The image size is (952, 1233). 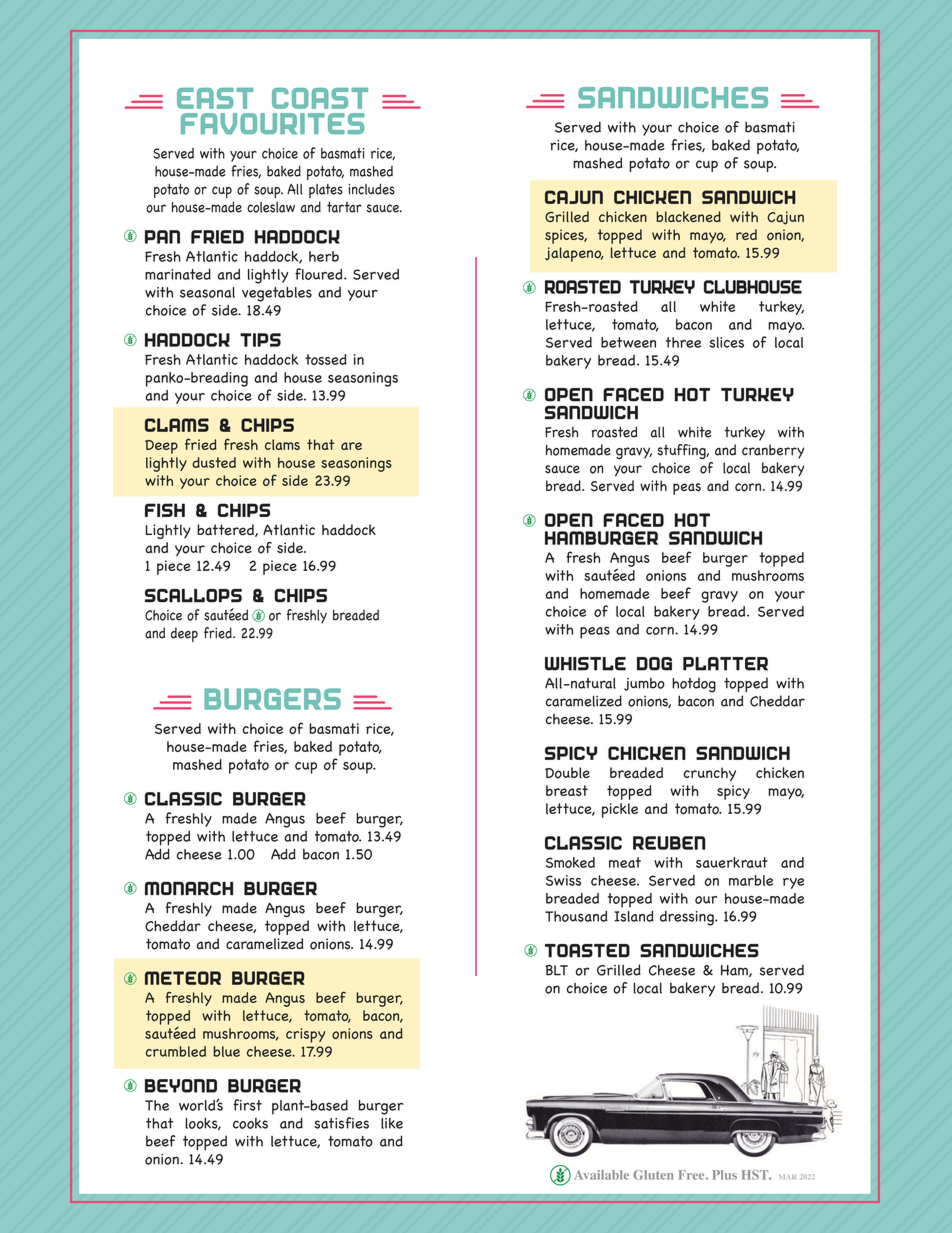 What do you see at coordinates (773, 451) in the screenshot?
I see `cranberry` at bounding box center [773, 451].
